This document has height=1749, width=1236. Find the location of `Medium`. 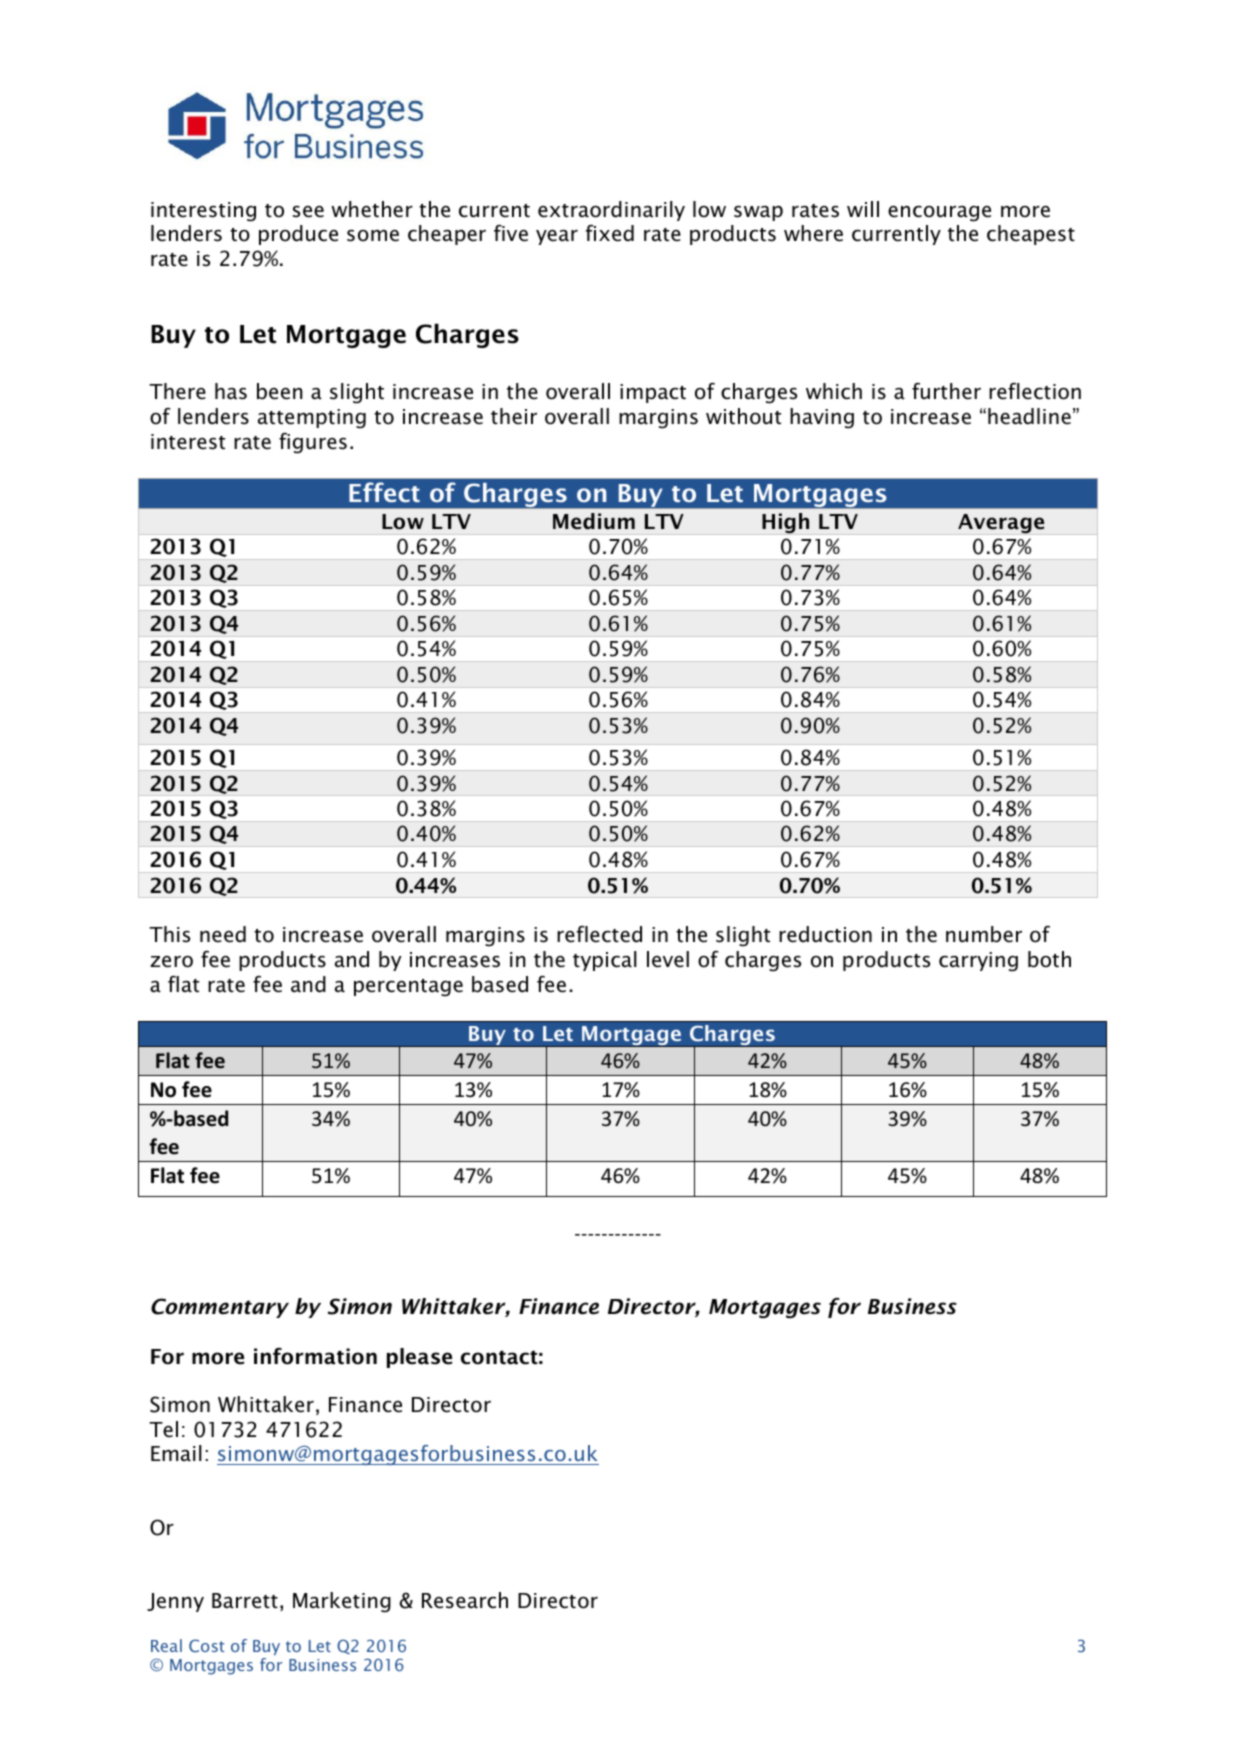

Medium is located at coordinates (594, 521).
